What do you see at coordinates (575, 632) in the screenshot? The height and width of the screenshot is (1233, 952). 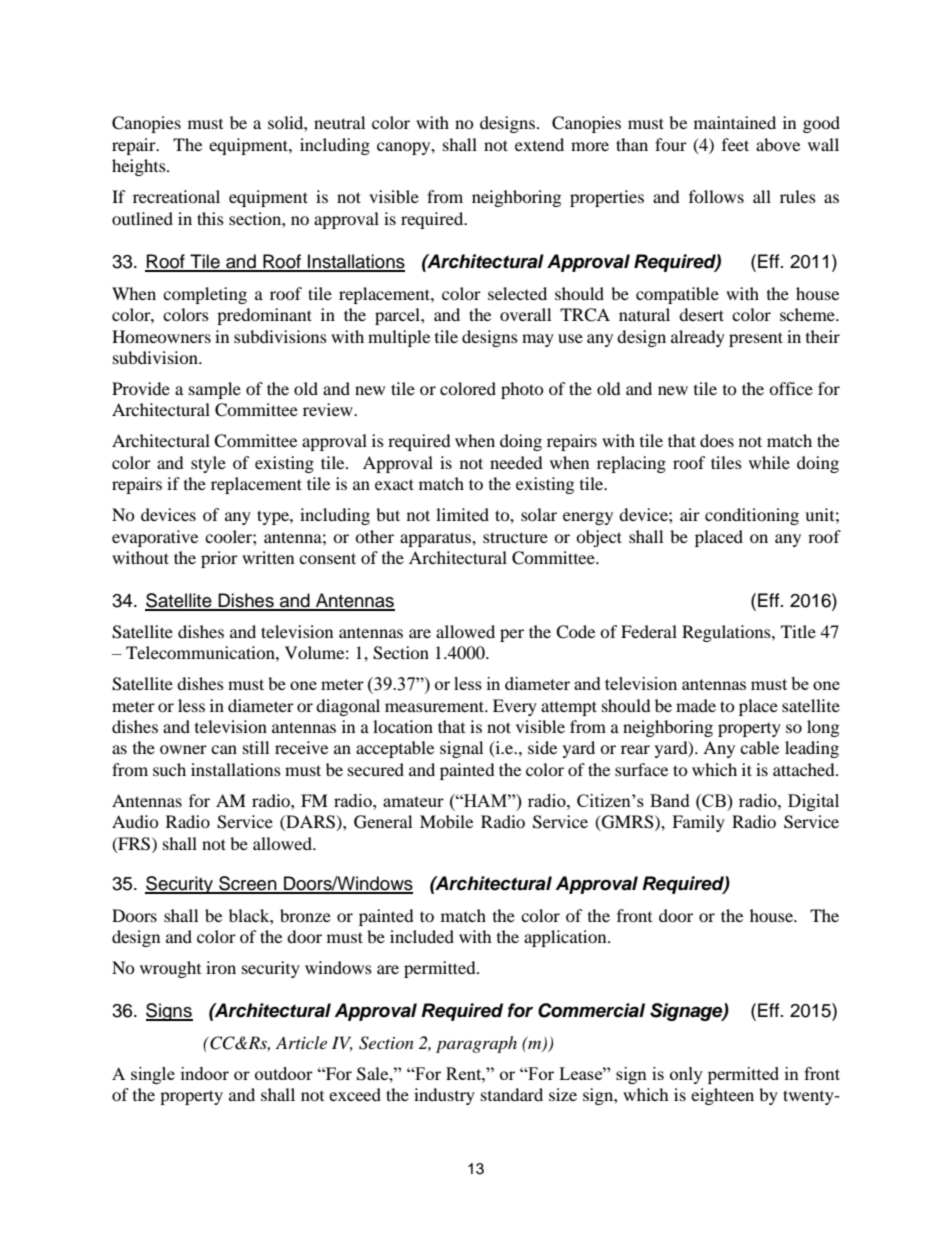 I see `Code` at bounding box center [575, 632].
